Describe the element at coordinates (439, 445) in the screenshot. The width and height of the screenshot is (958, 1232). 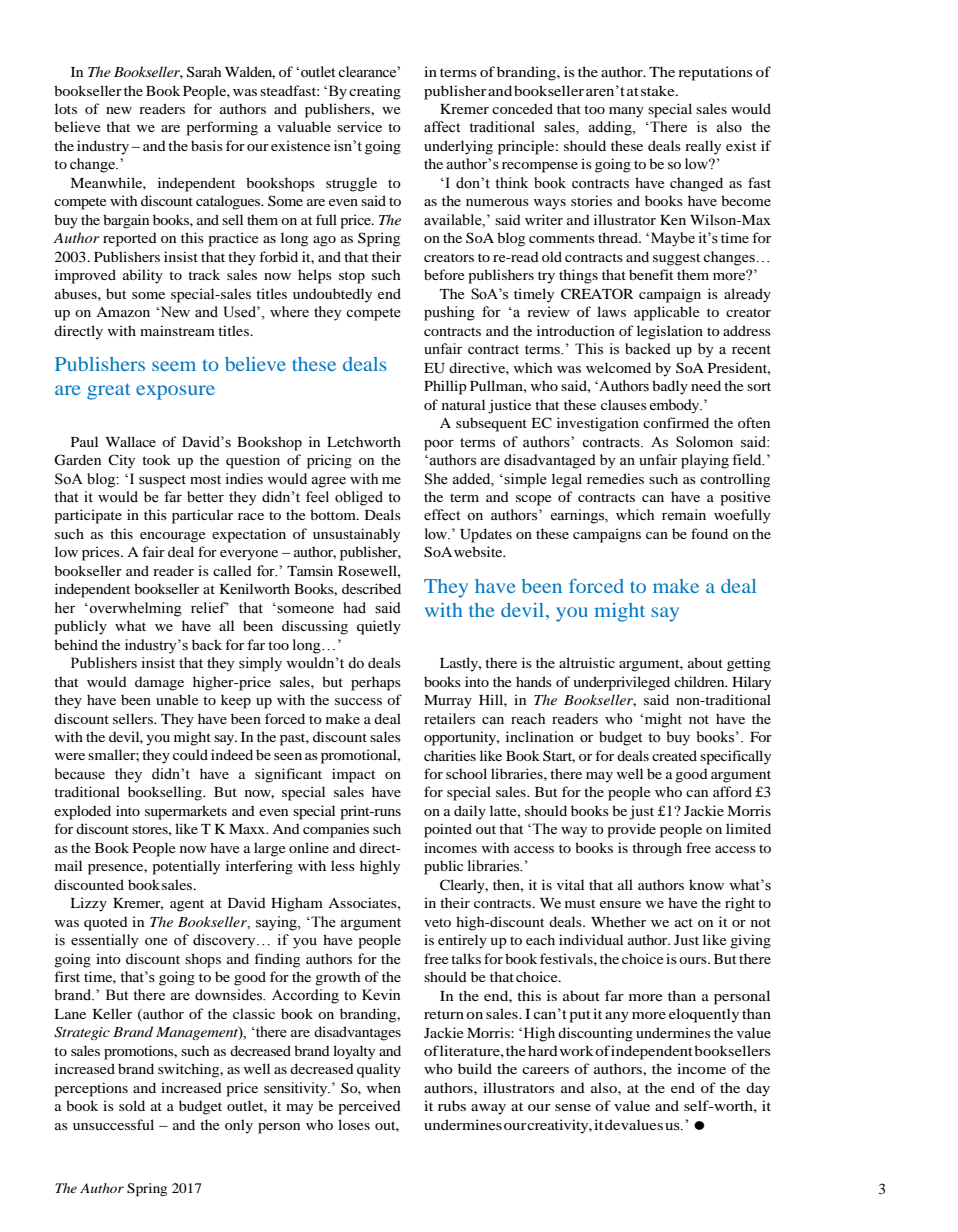
I see `poor` at that location.
